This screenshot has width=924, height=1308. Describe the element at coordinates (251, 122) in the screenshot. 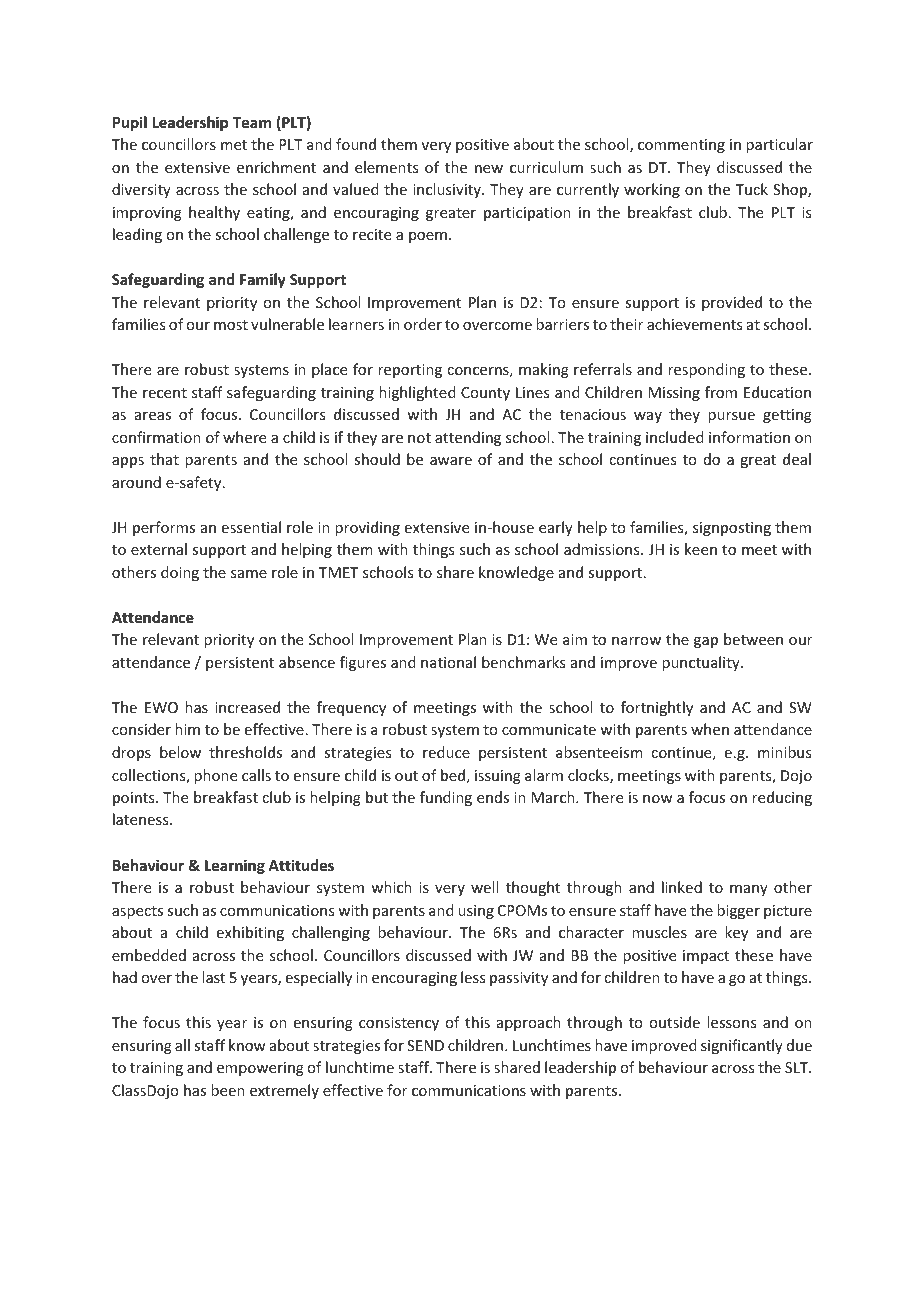

I see `Team` at that location.
